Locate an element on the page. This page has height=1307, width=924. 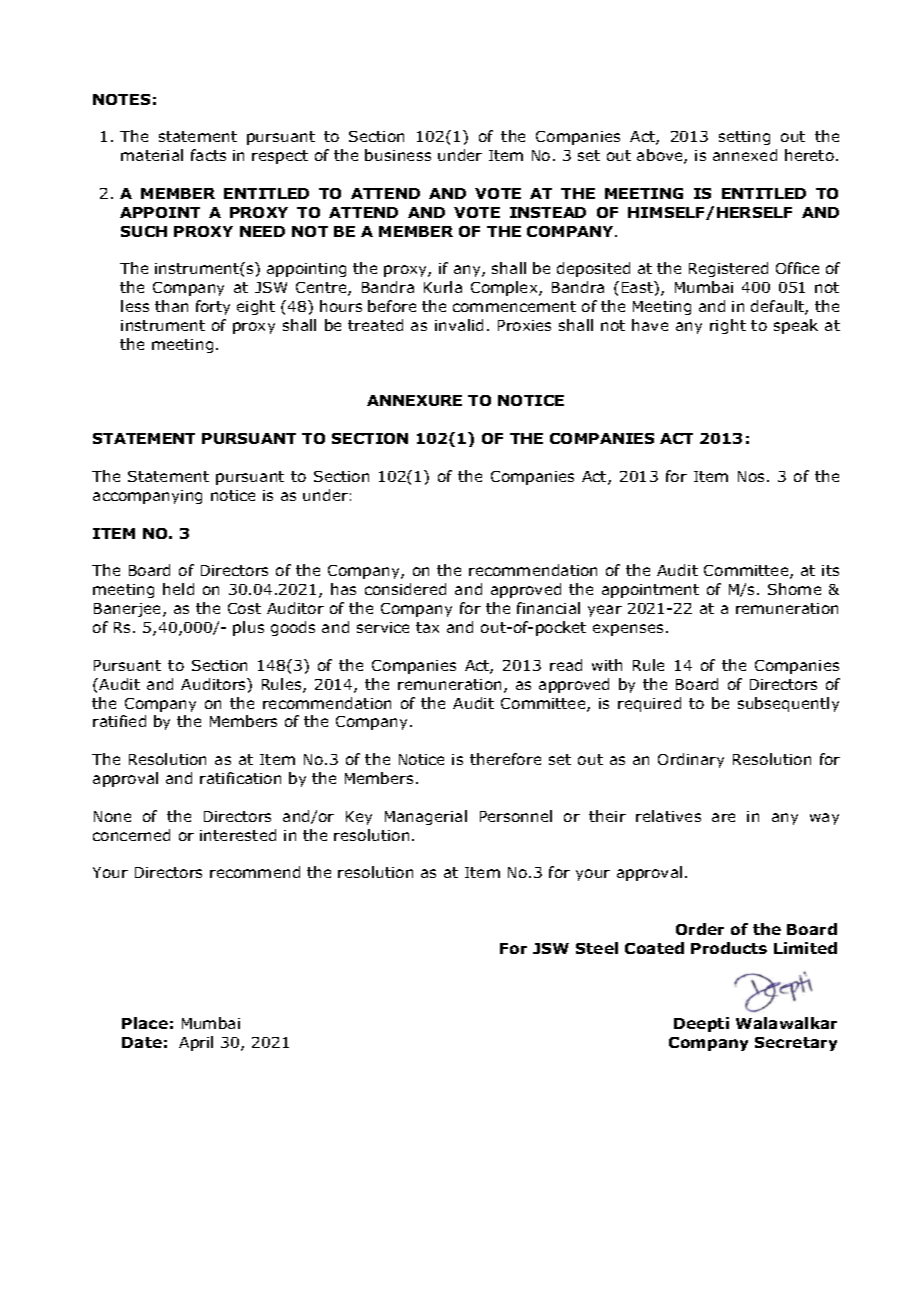
setting is located at coordinates (744, 138).
